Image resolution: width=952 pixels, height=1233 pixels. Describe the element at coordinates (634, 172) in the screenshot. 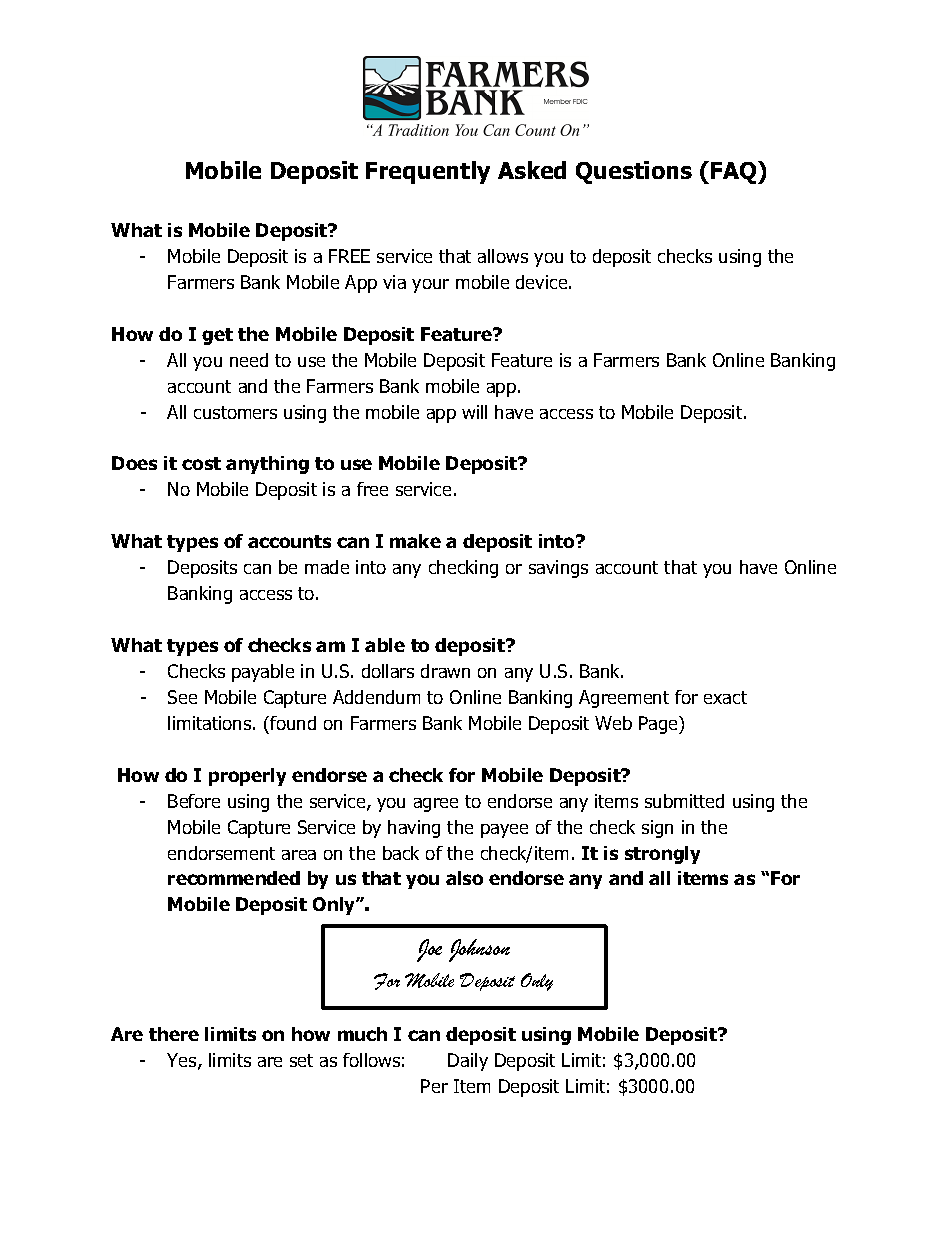

I see `Questions` at that location.
